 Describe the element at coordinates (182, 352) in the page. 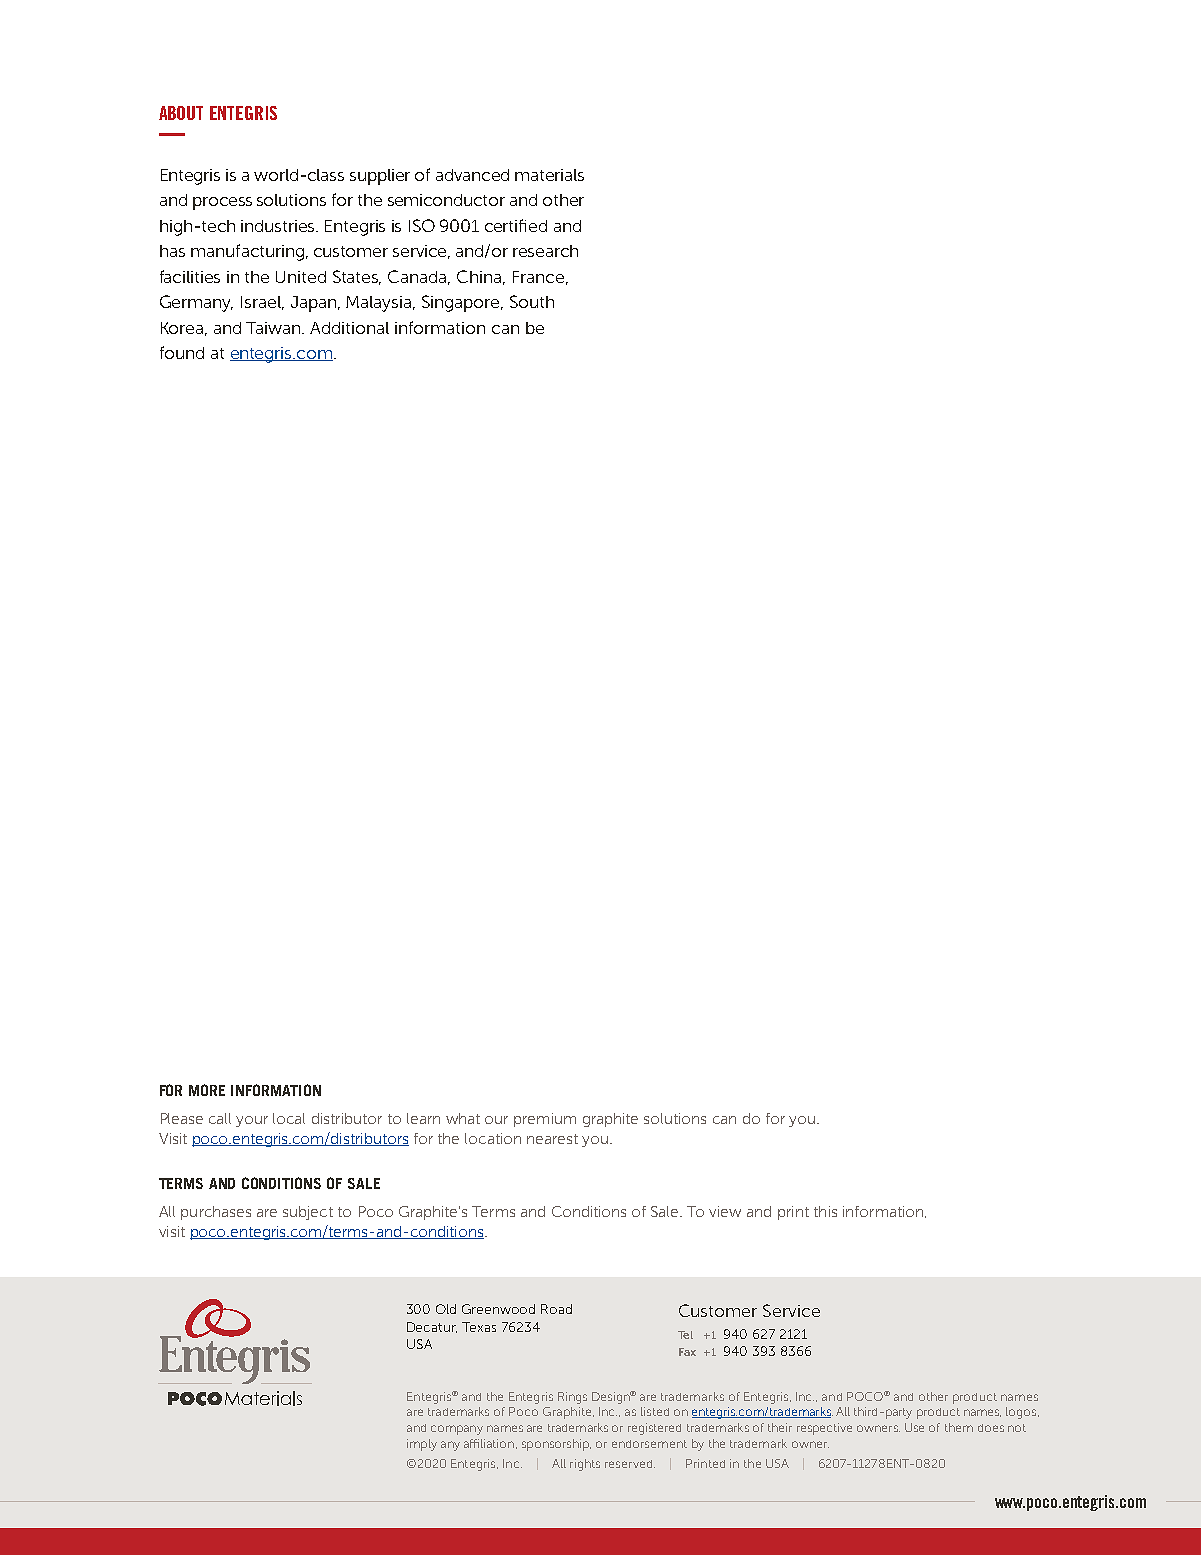

I see `found` at that location.
